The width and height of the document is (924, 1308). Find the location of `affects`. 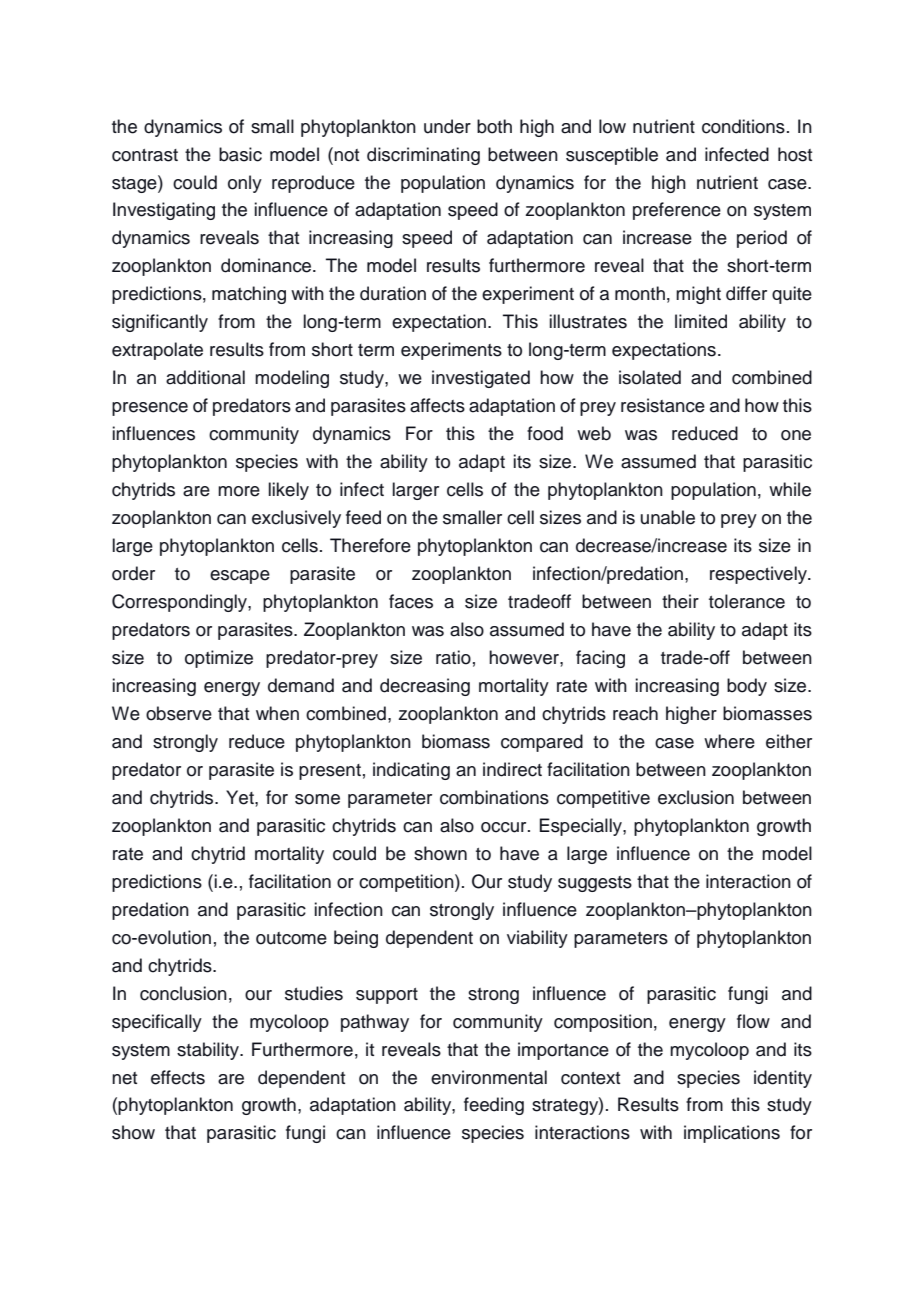

affects is located at coordinates (437, 405).
